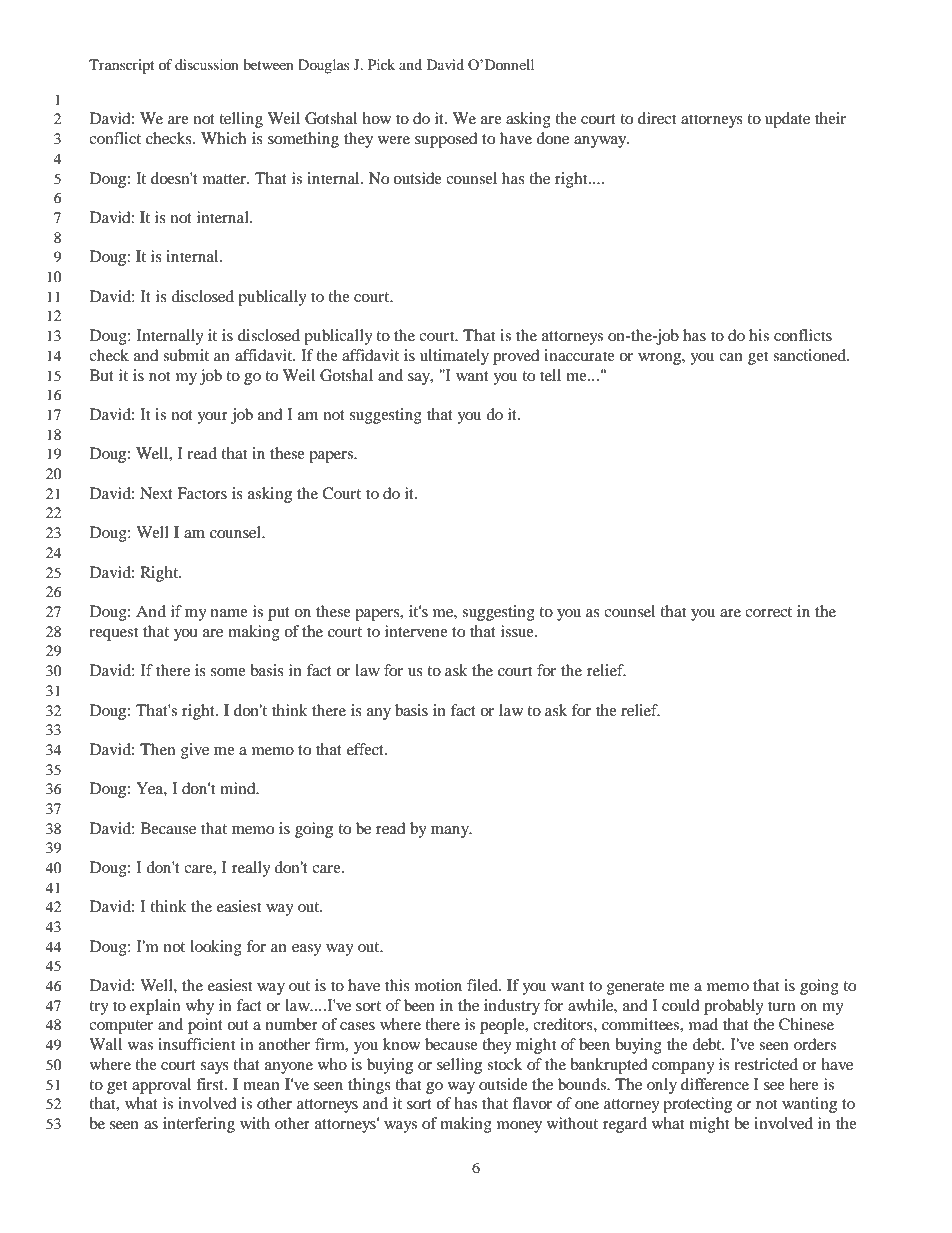 The image size is (952, 1233). What do you see at coordinates (459, 1066) in the image?
I see `selling` at bounding box center [459, 1066].
